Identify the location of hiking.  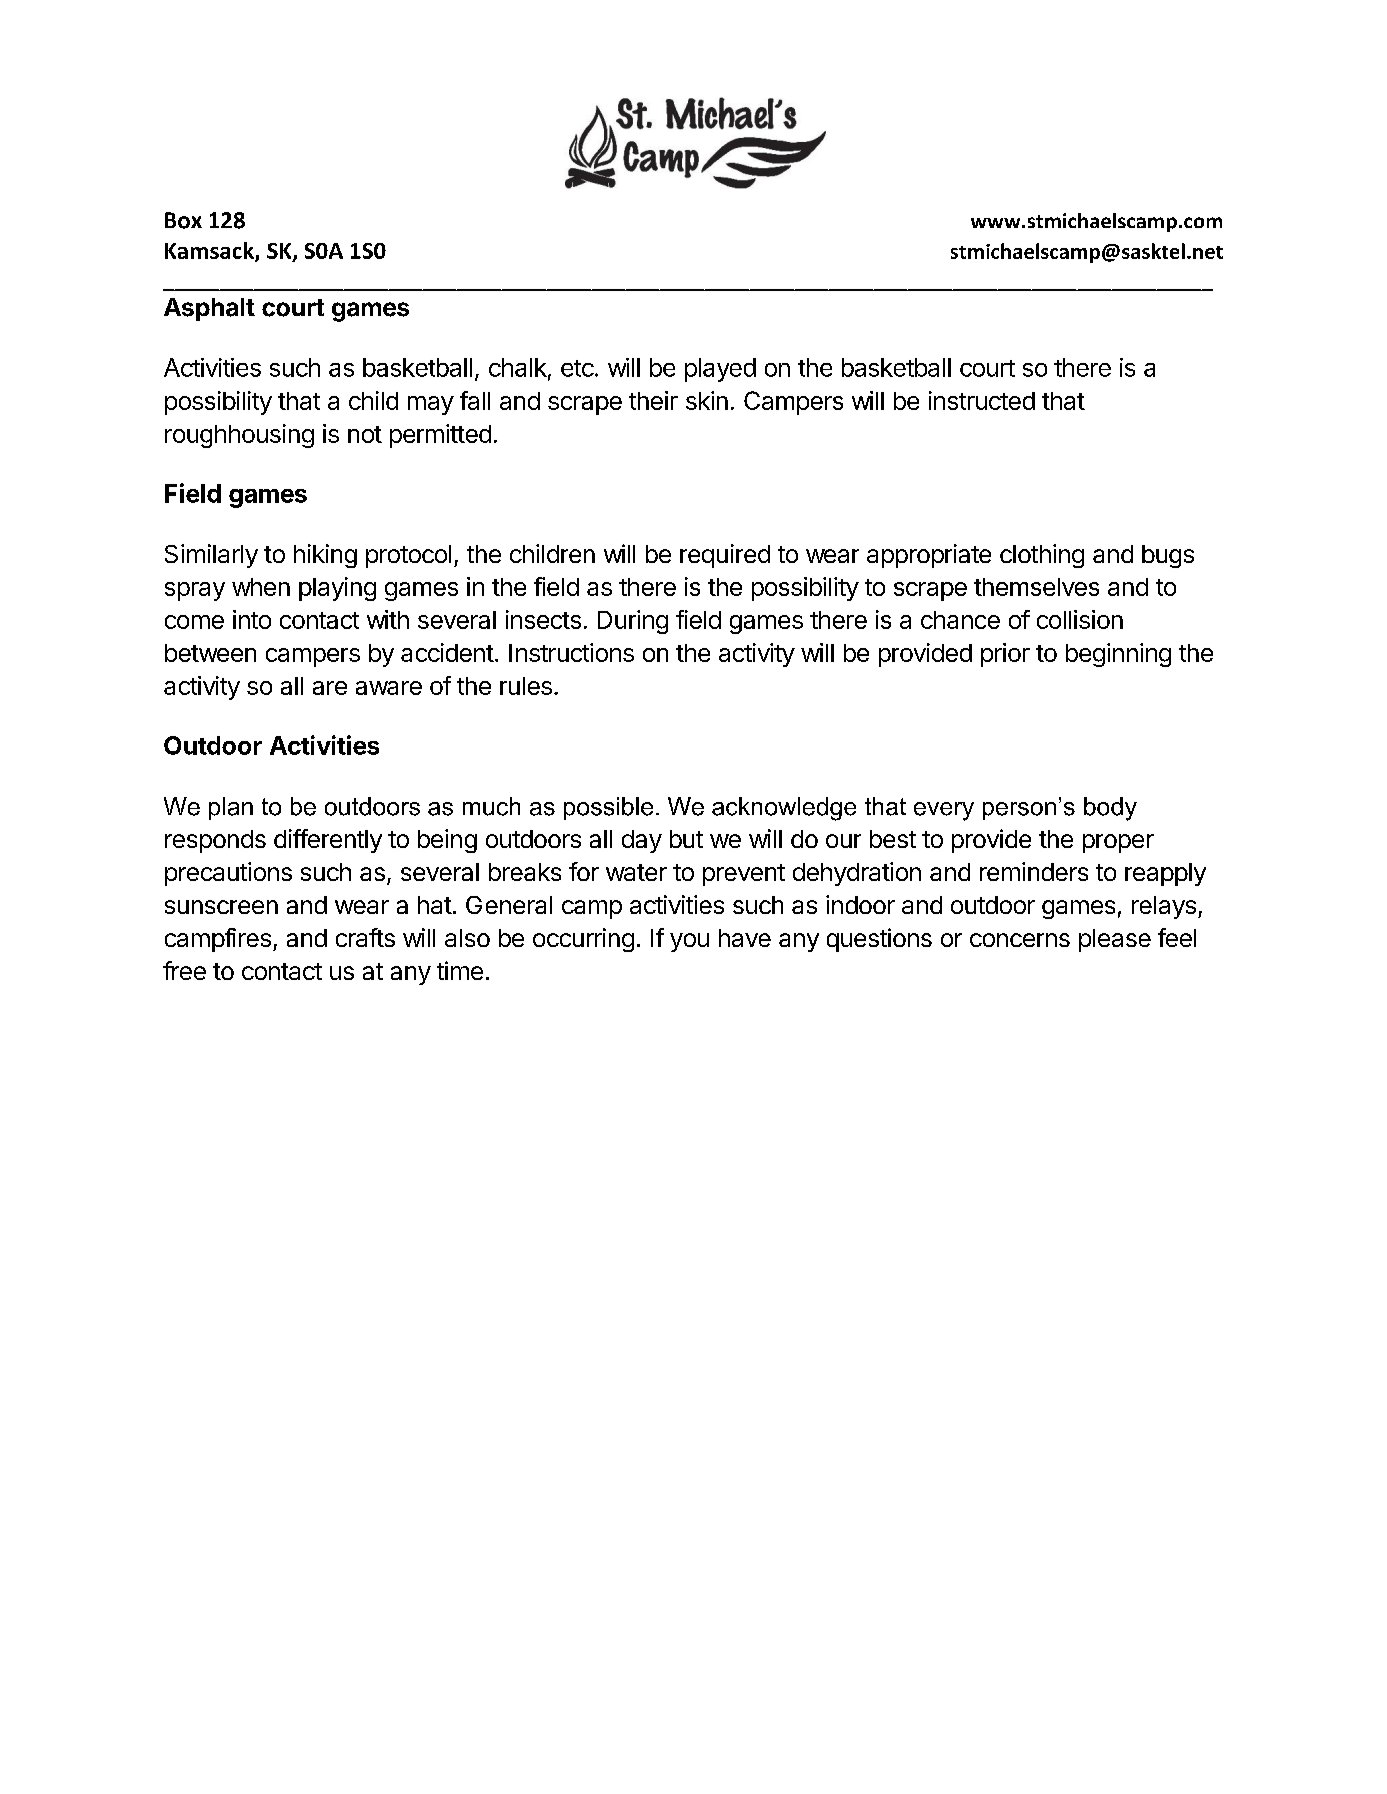
(325, 556).
